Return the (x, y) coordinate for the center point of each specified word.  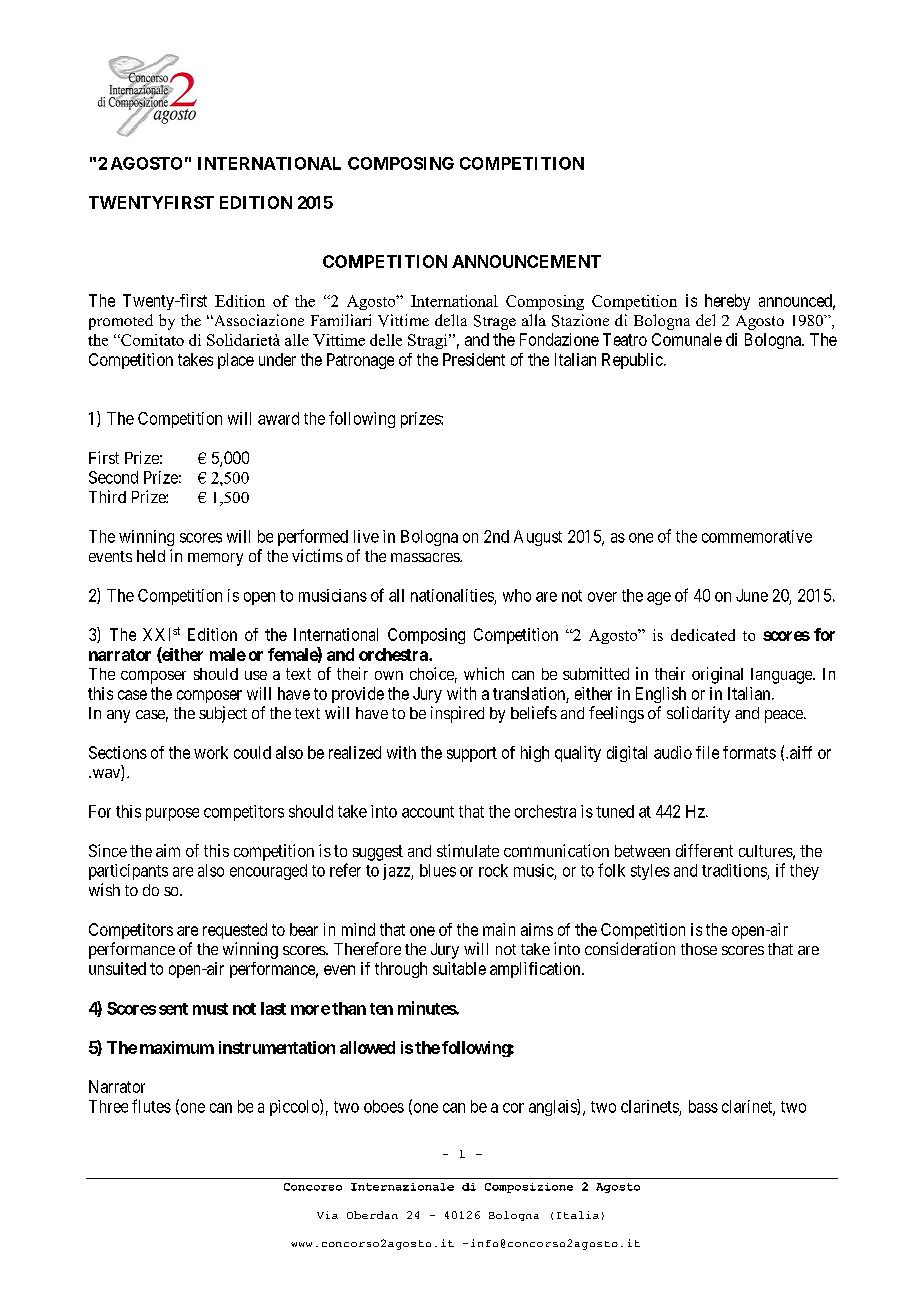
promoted (121, 322)
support (472, 754)
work (211, 752)
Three (108, 1106)
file (707, 752)
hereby (727, 302)
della (451, 320)
